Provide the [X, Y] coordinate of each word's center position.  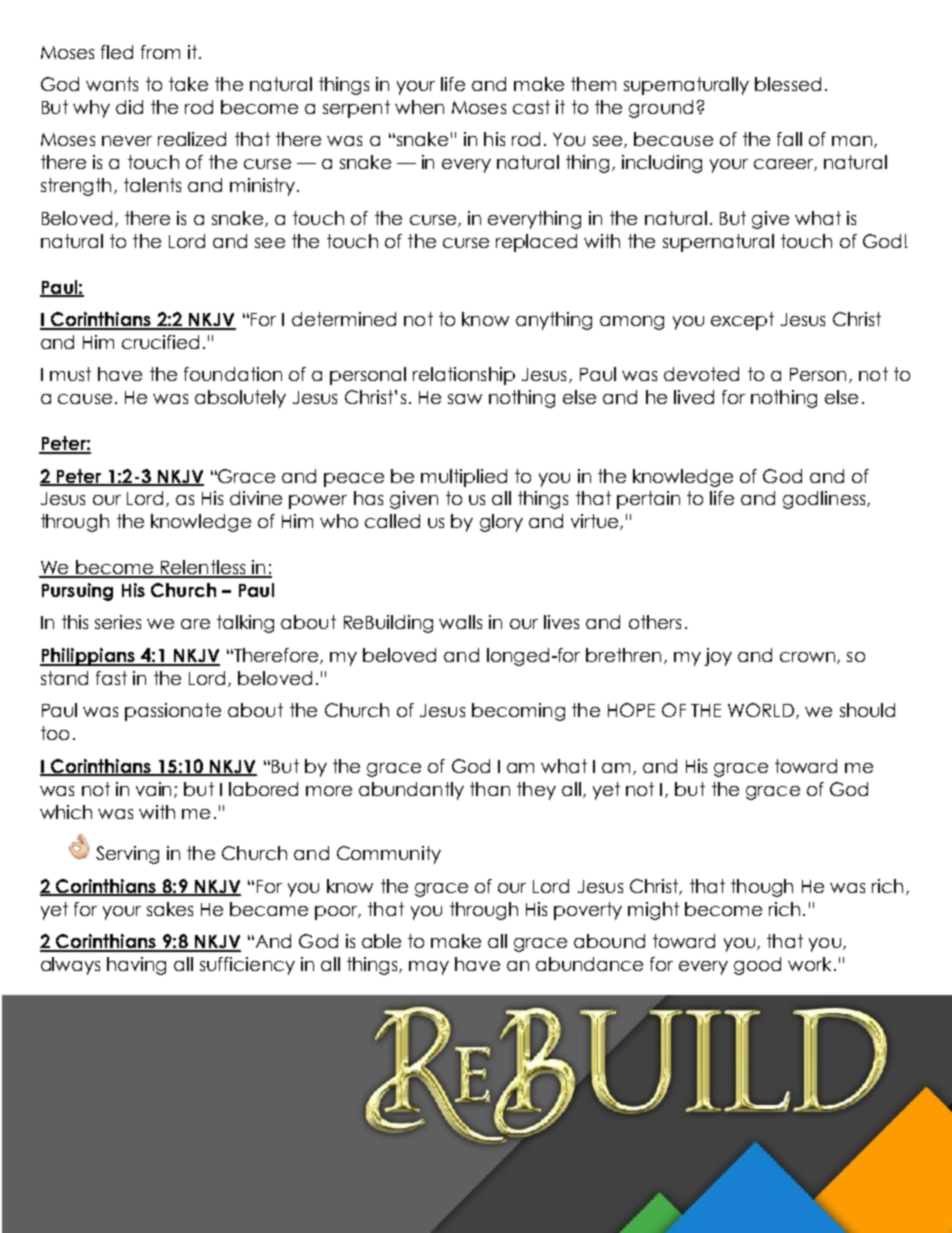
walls [460, 622]
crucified [160, 342]
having [136, 966]
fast [111, 678]
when [419, 107]
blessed [788, 84]
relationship [464, 376]
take [188, 84]
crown [807, 657]
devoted [701, 374]
